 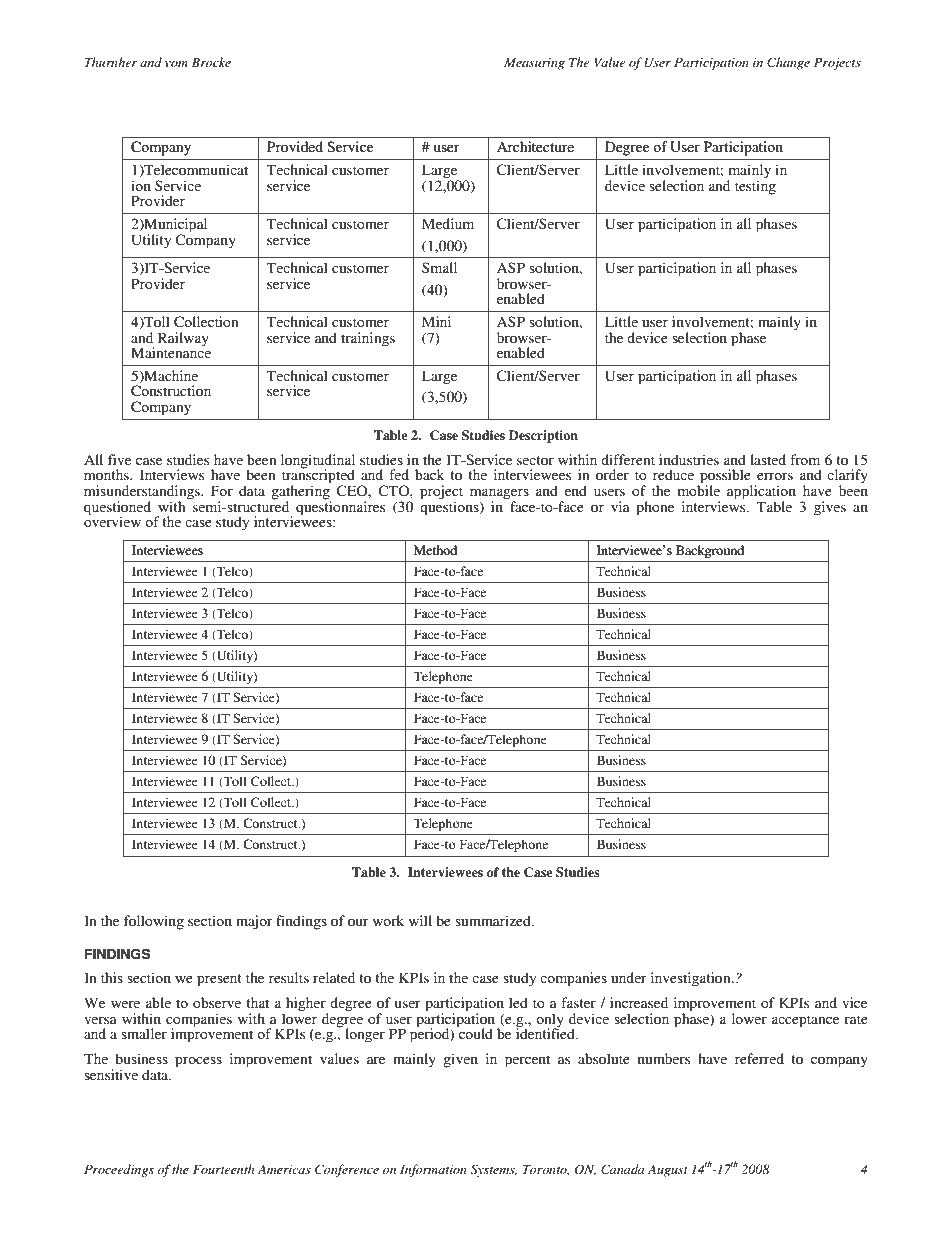 What do you see at coordinates (788, 63) in the screenshot?
I see `Change` at bounding box center [788, 63].
